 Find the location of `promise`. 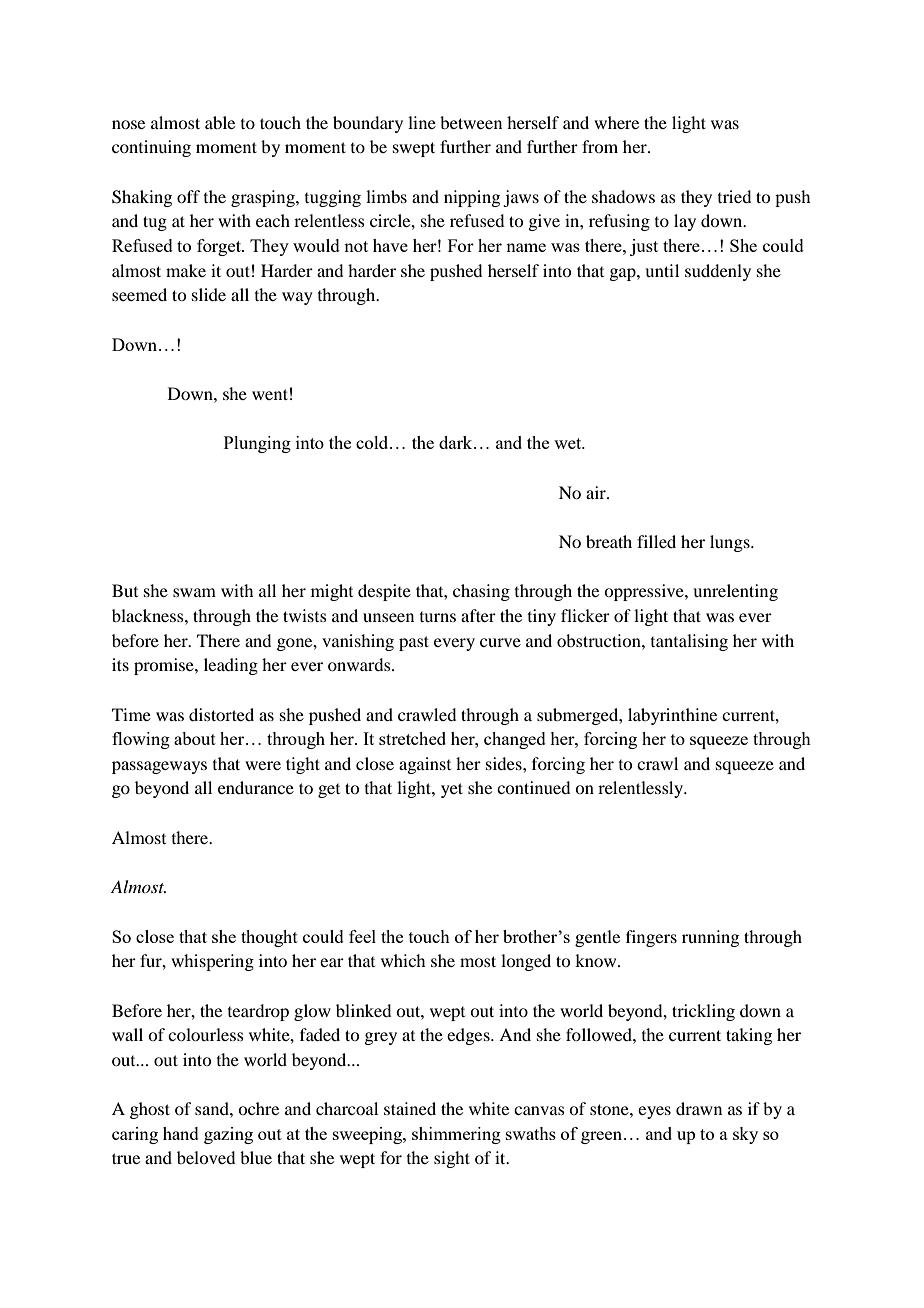

promise is located at coordinates (165, 666).
